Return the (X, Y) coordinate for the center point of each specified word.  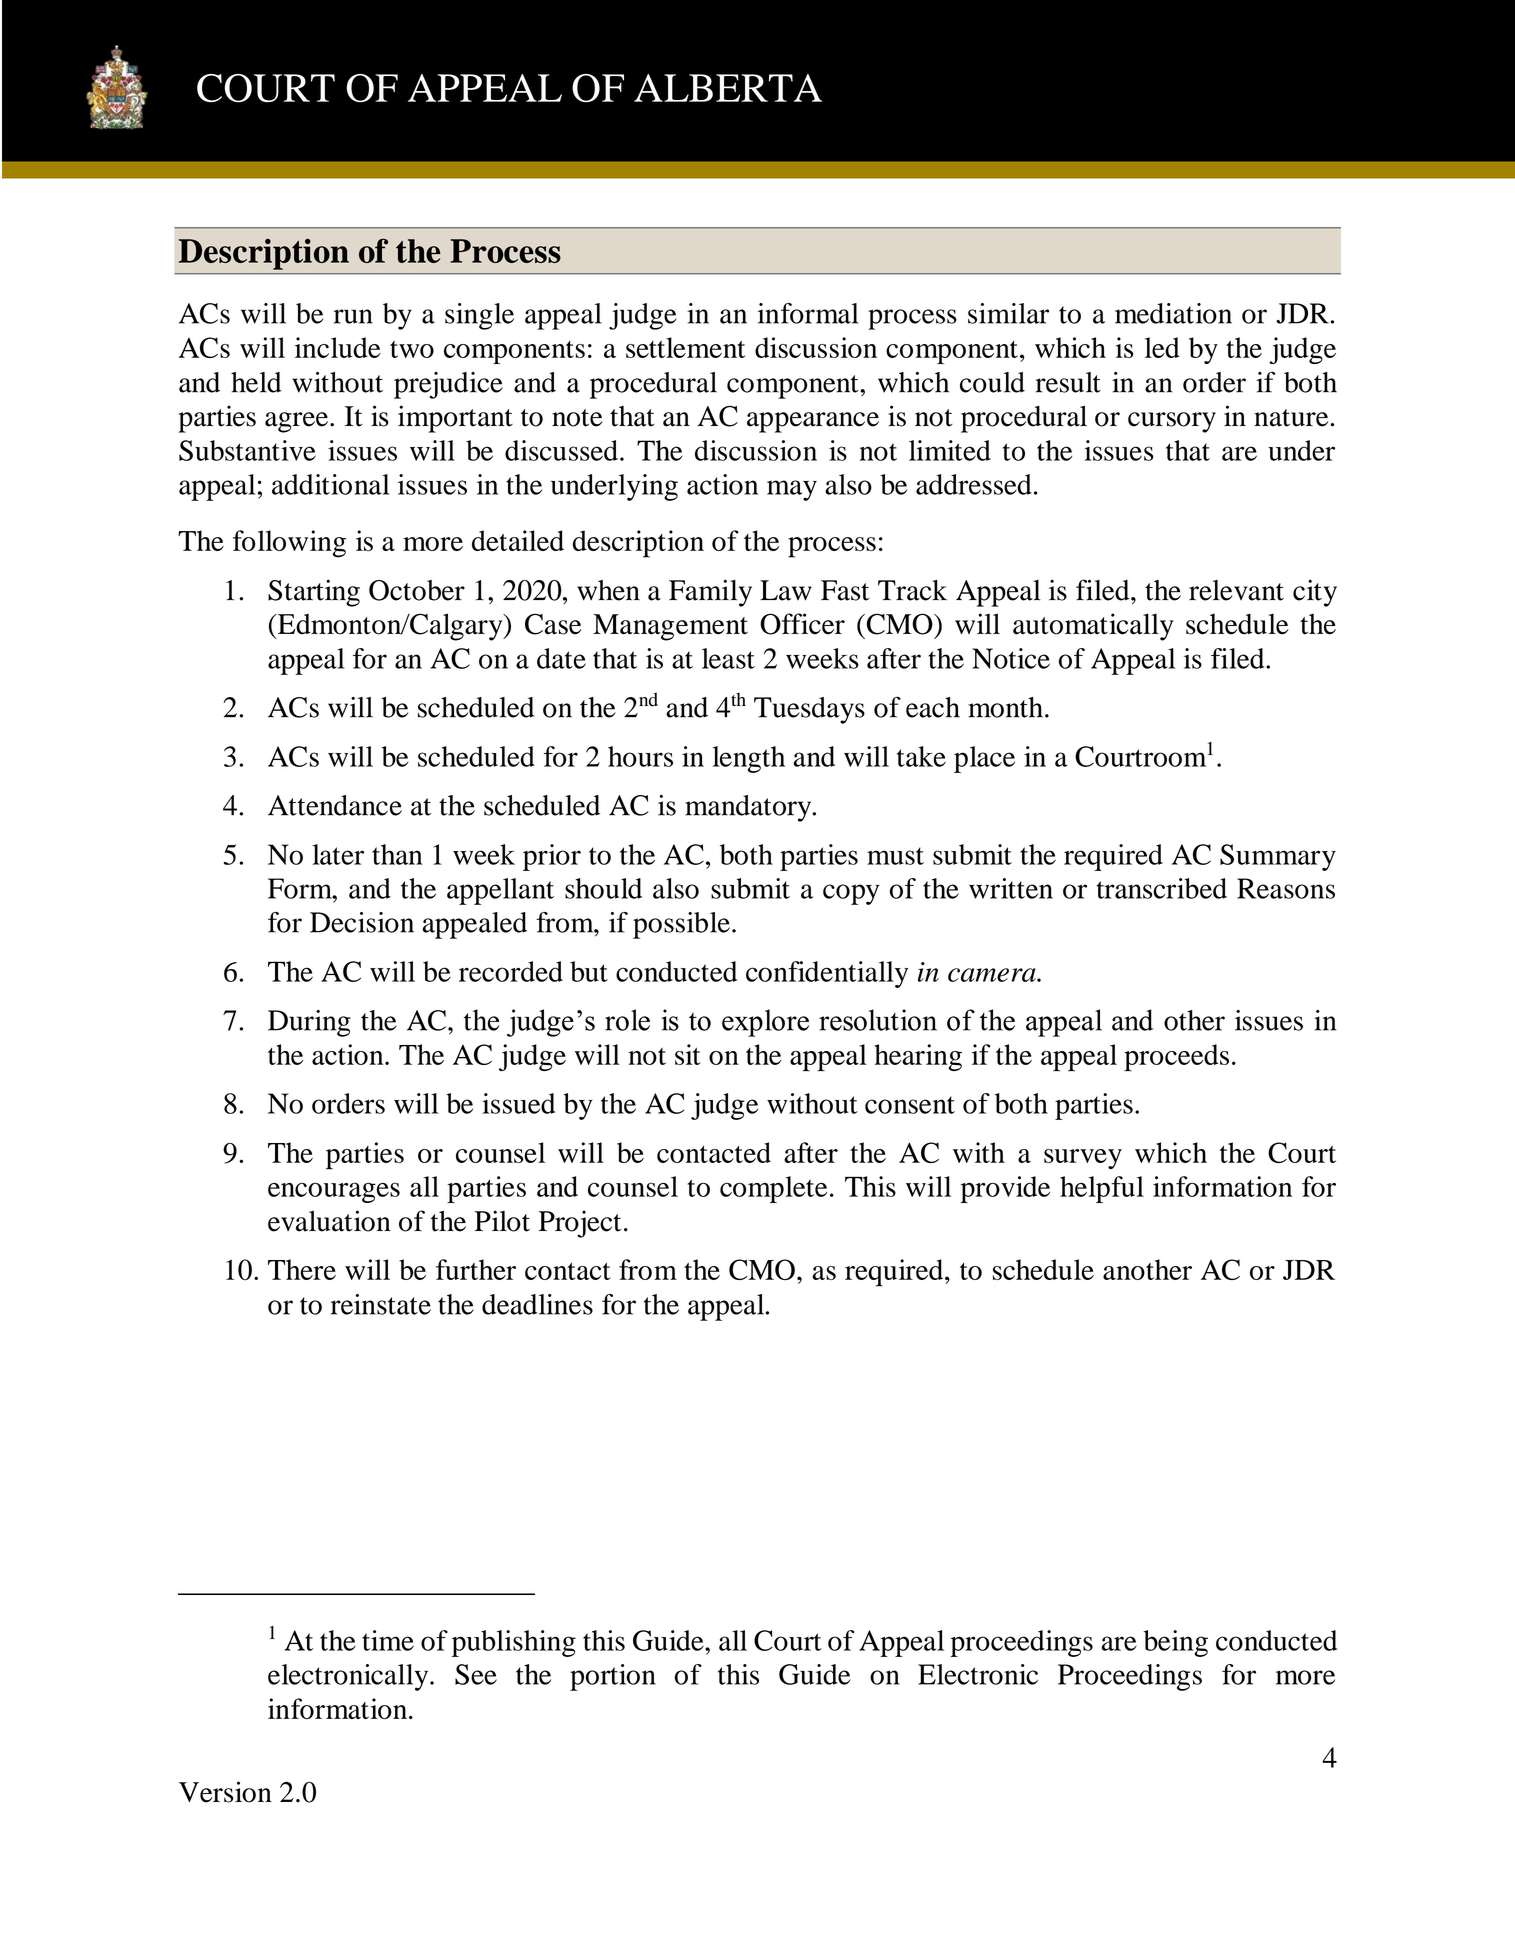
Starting (314, 593)
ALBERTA (728, 88)
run (353, 316)
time (388, 1640)
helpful (1102, 1189)
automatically (1093, 627)
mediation (1173, 313)
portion (613, 1677)
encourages (334, 1192)
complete (773, 1189)
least (728, 658)
